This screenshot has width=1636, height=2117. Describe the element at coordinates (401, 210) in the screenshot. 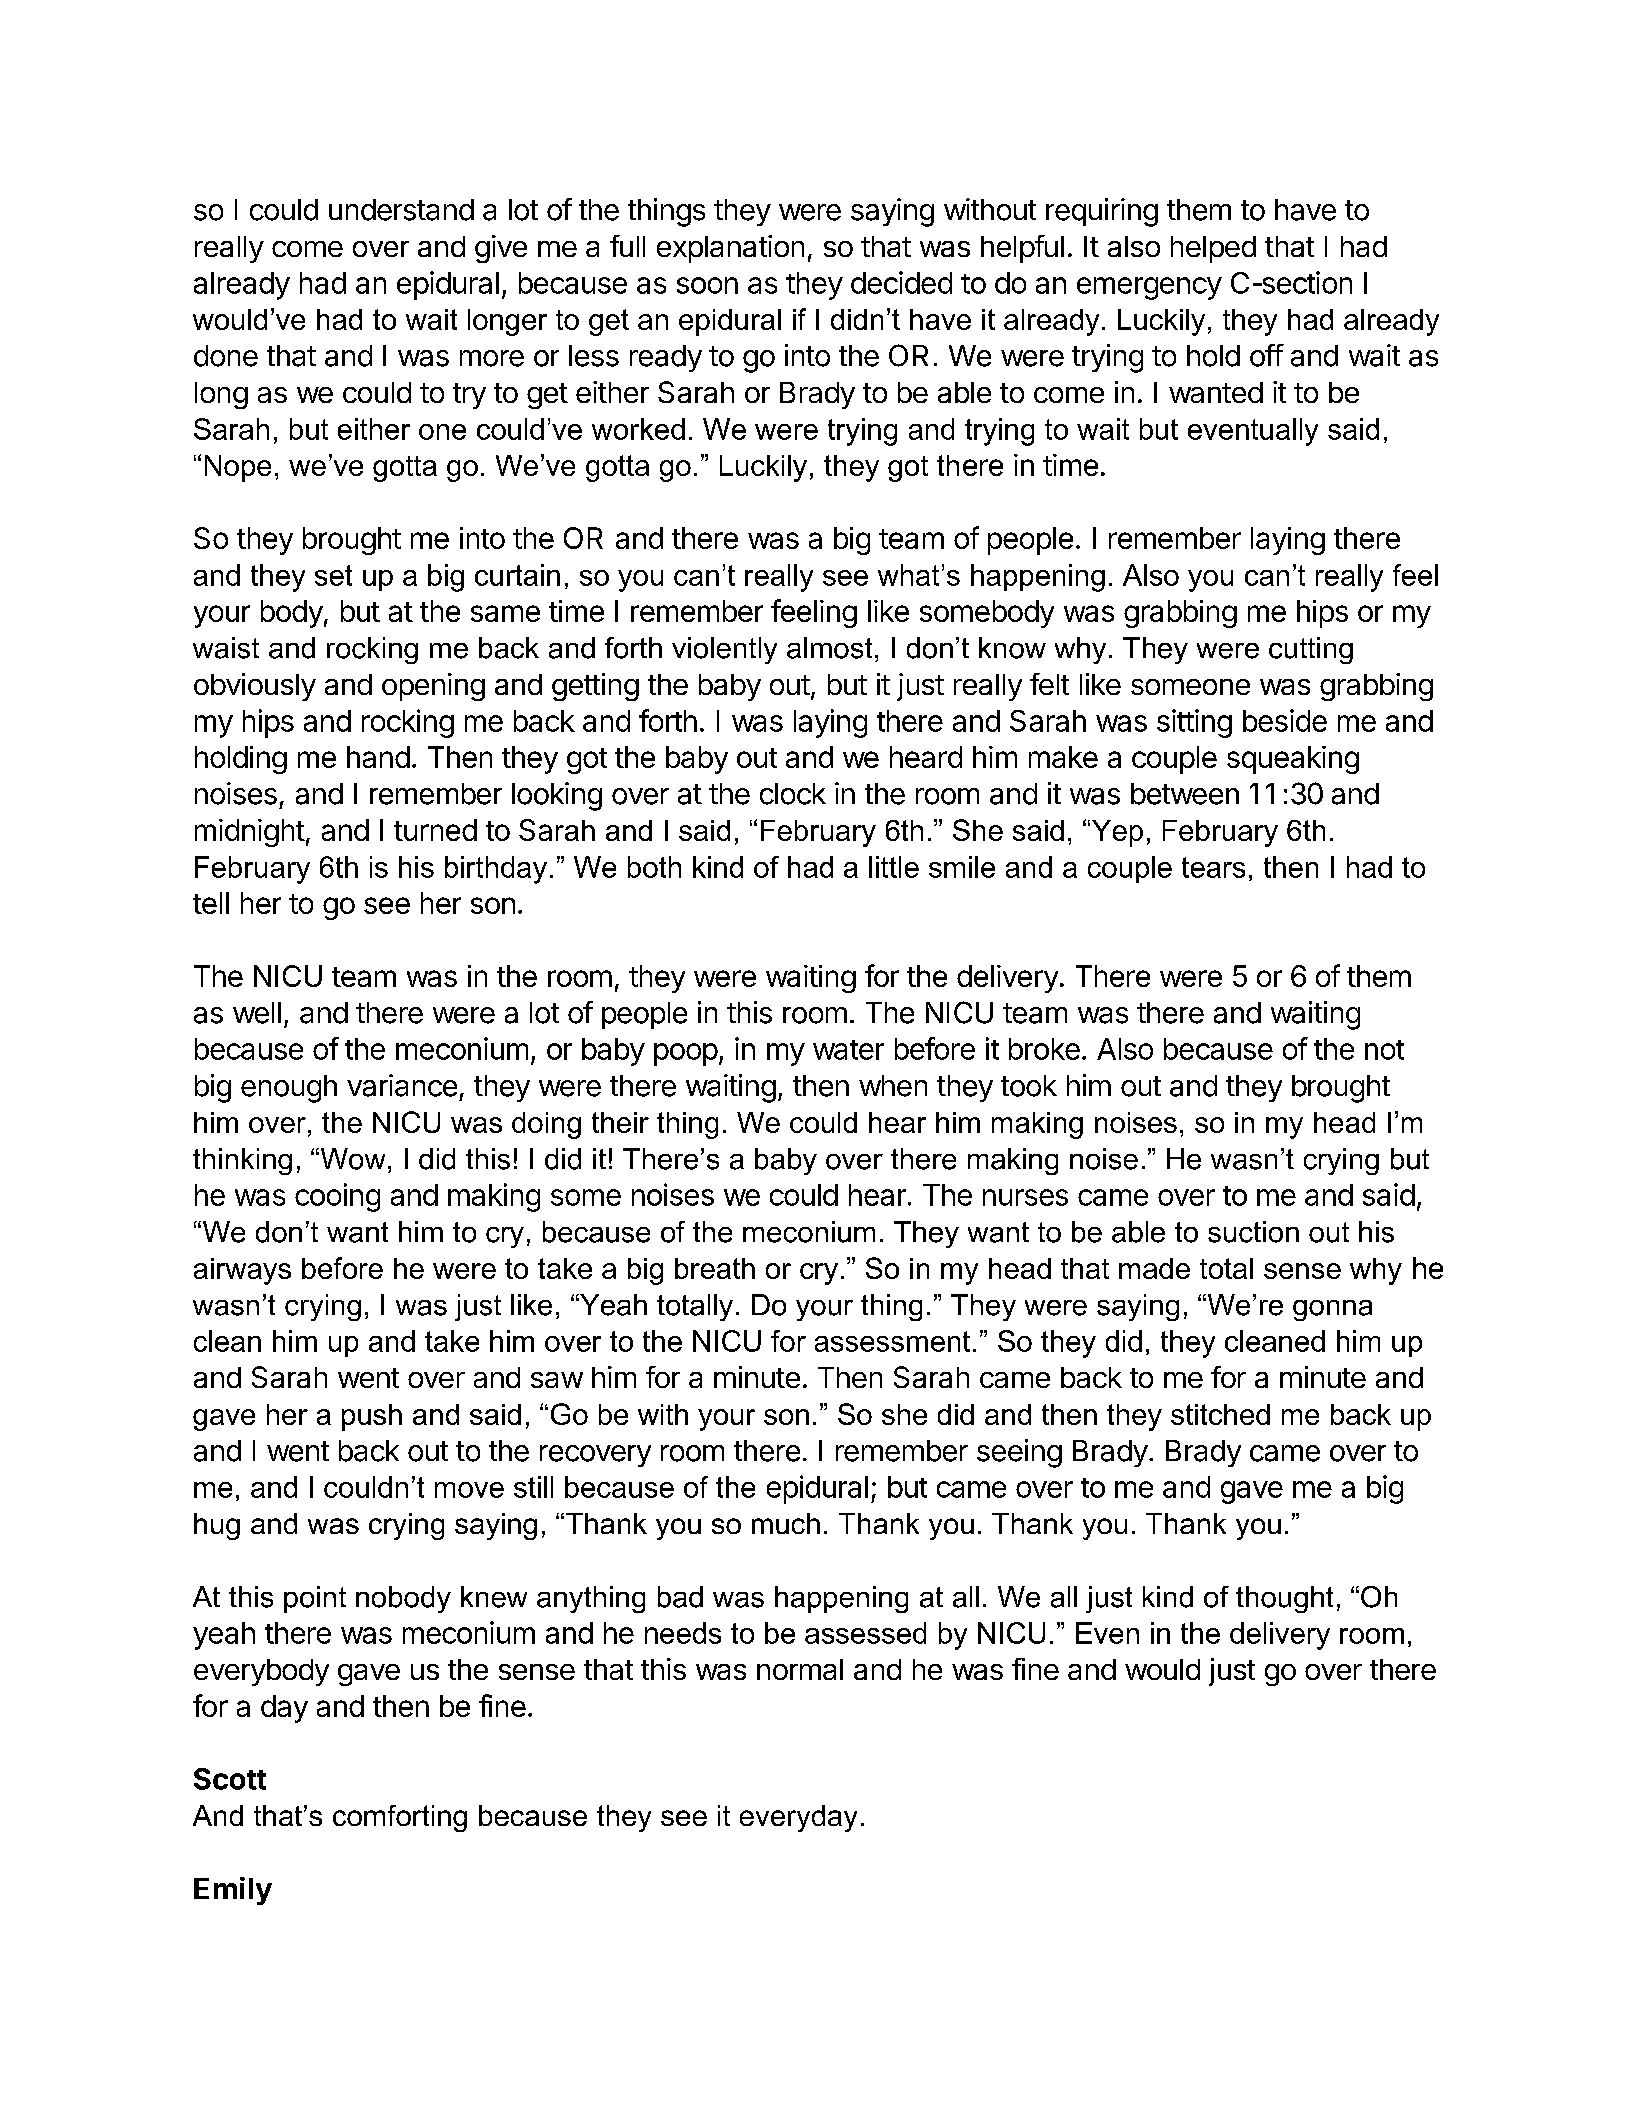

I see `understand` at that location.
